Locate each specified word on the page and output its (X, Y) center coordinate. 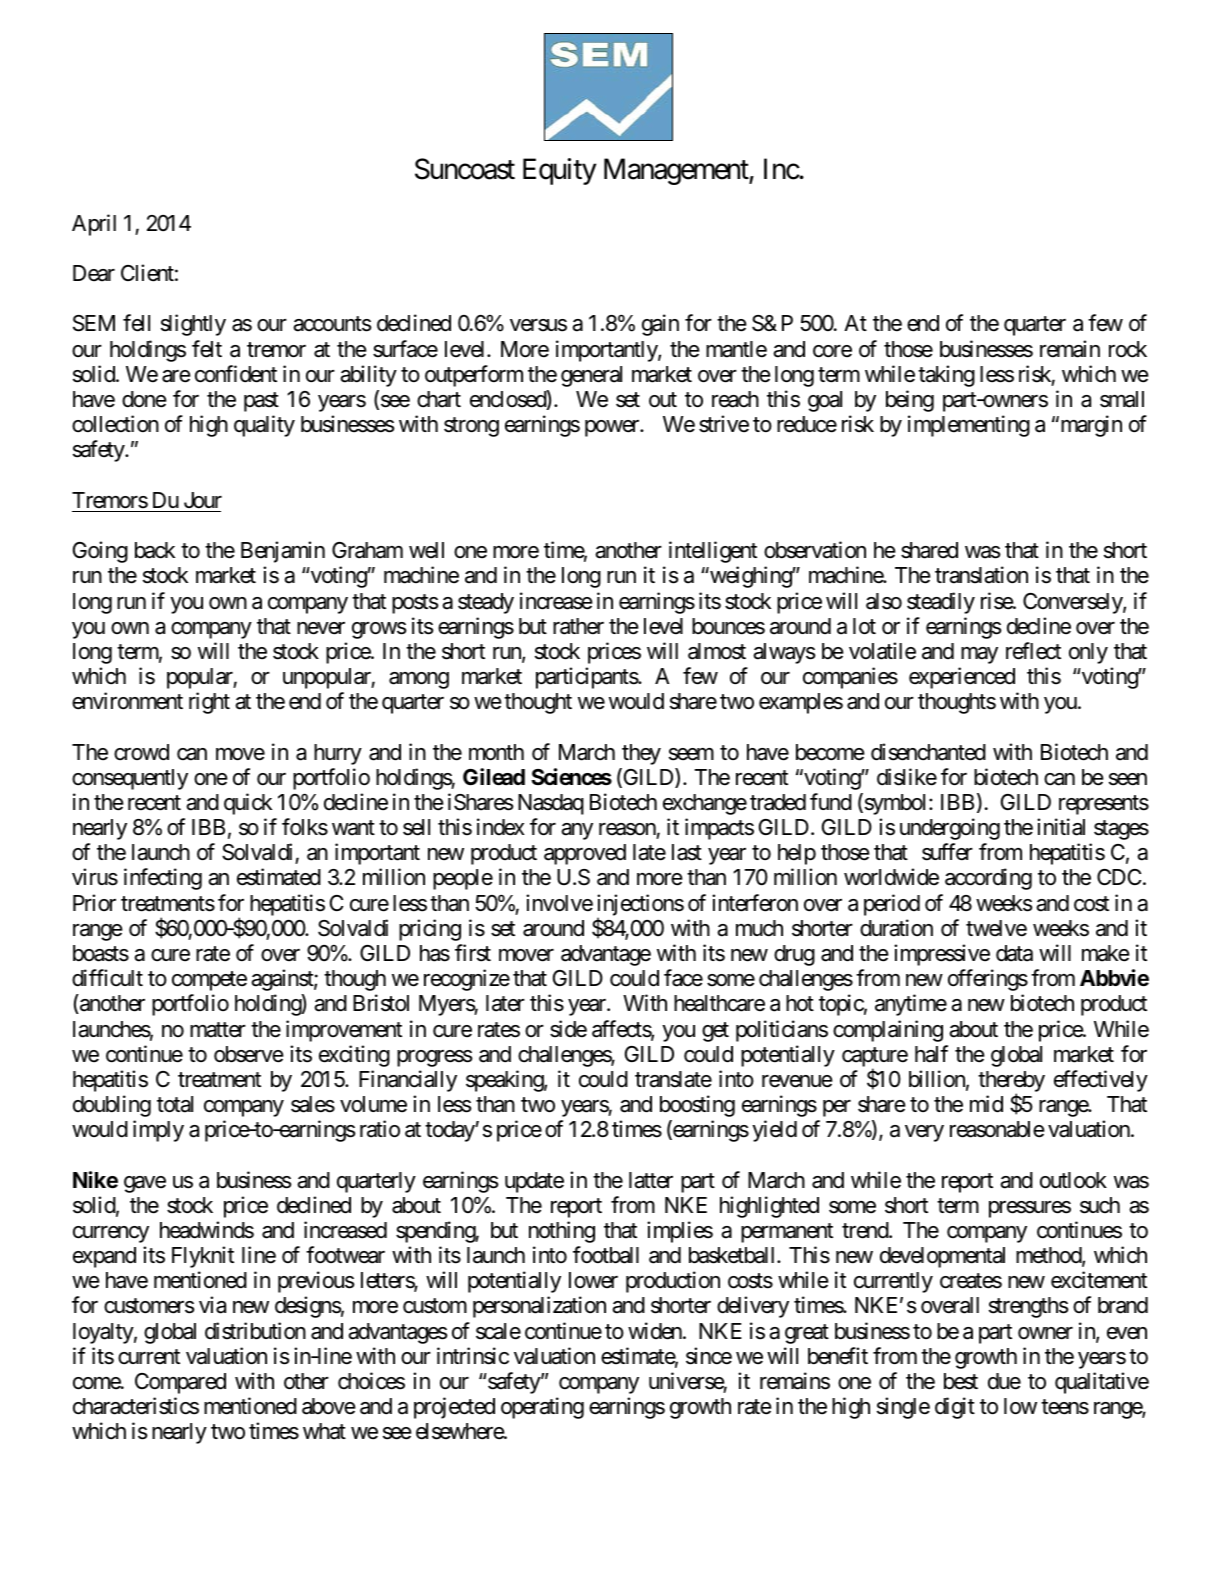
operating (542, 1408)
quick (248, 804)
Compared (180, 1383)
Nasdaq (551, 804)
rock (1128, 349)
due (1004, 1381)
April (94, 225)
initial (1061, 827)
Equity (559, 171)
